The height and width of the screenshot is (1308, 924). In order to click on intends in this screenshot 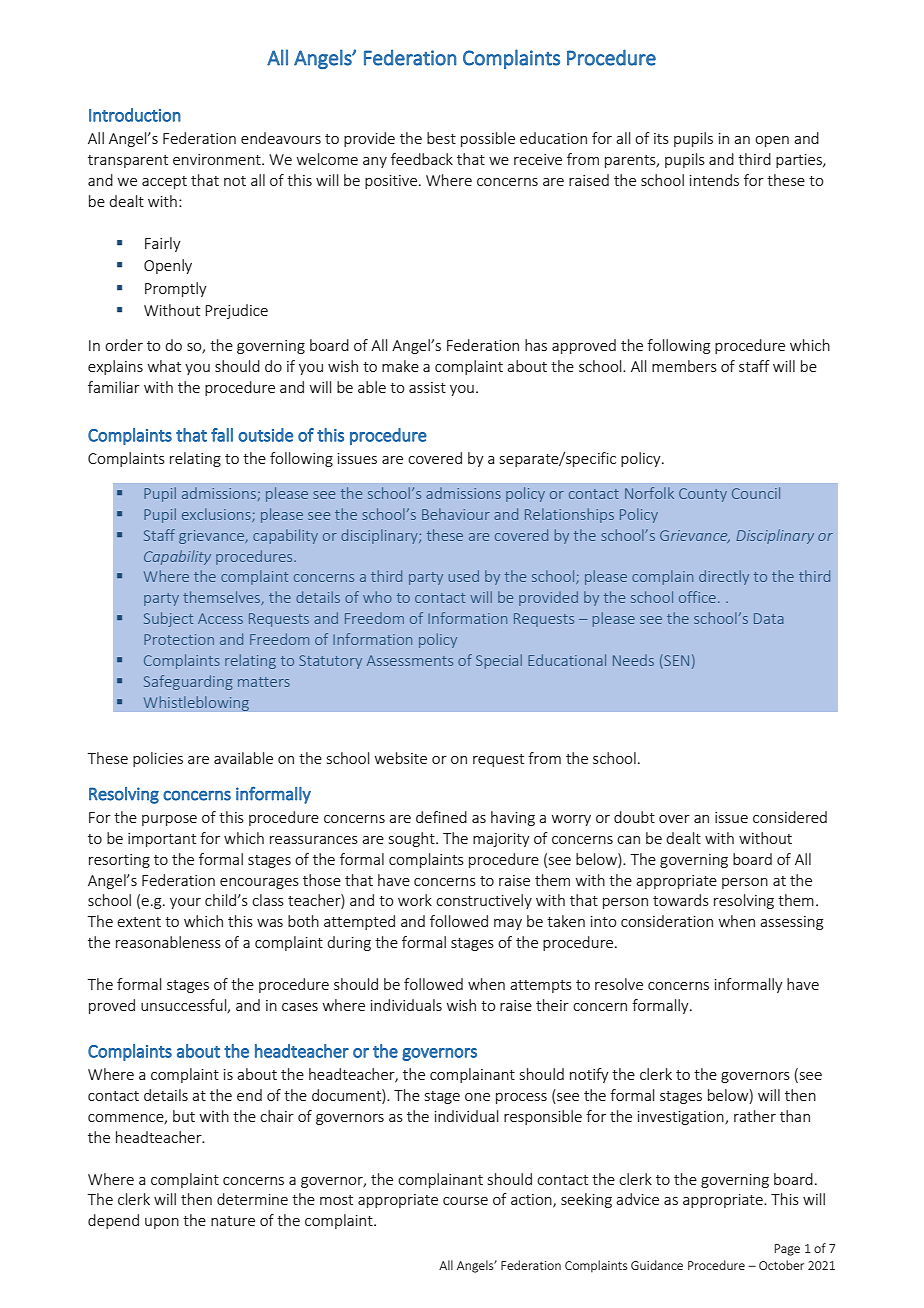, I will do `click(714, 180)`.
